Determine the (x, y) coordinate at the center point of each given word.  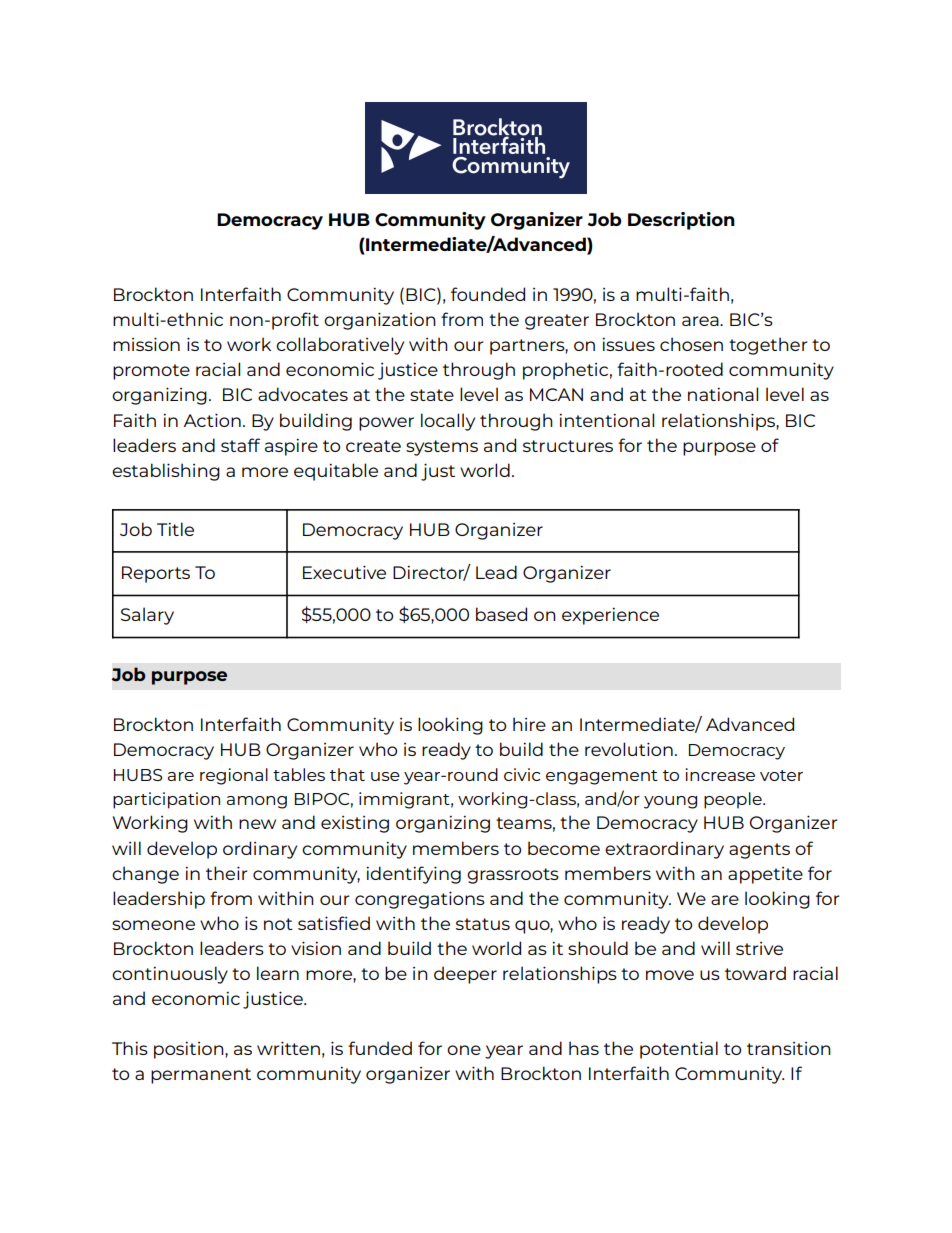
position (190, 1050)
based (501, 614)
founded (488, 294)
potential (679, 1050)
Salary (147, 616)
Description (681, 221)
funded (380, 1048)
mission (146, 344)
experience (610, 616)
